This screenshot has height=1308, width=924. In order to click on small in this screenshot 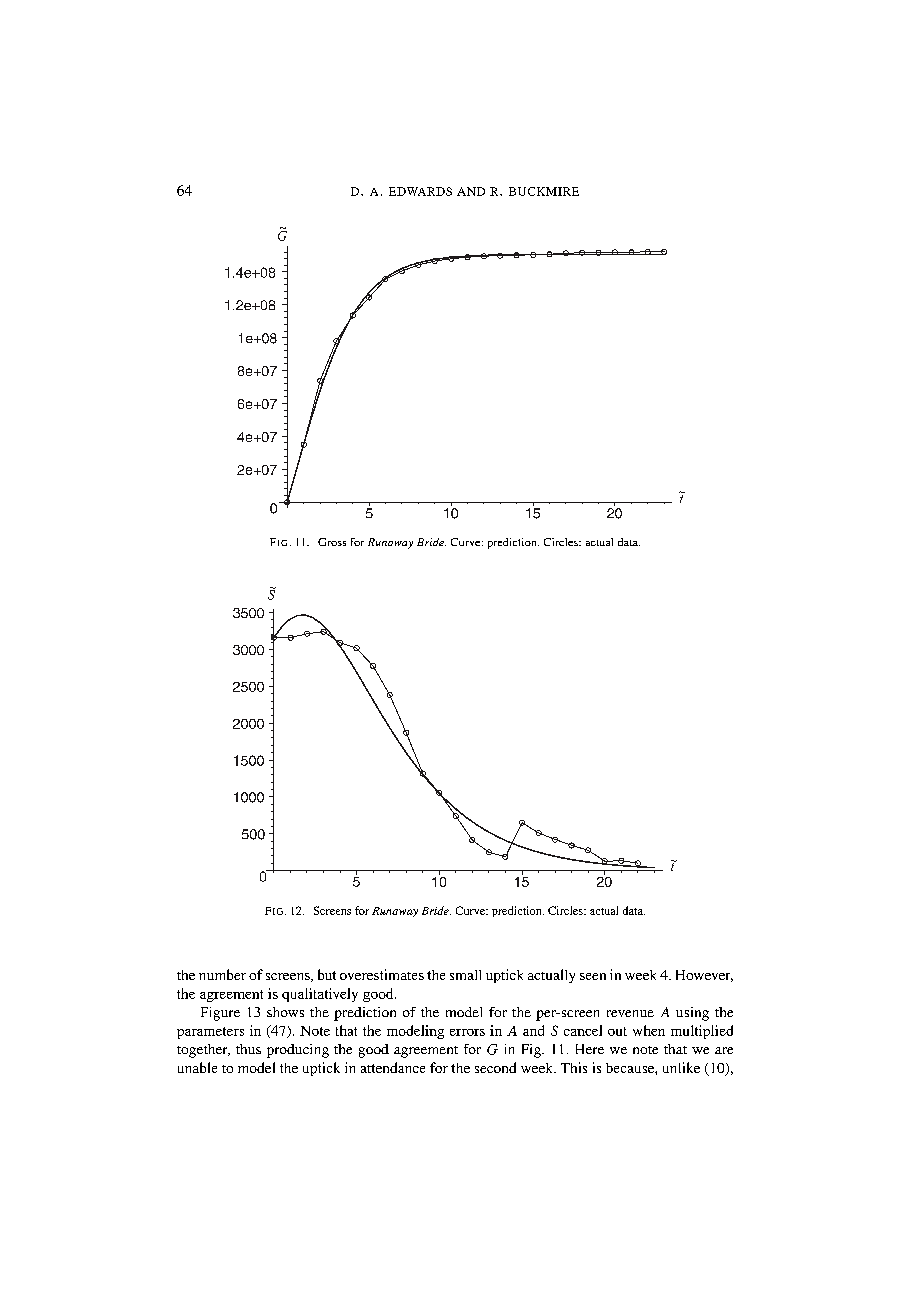, I will do `click(465, 975)`.
